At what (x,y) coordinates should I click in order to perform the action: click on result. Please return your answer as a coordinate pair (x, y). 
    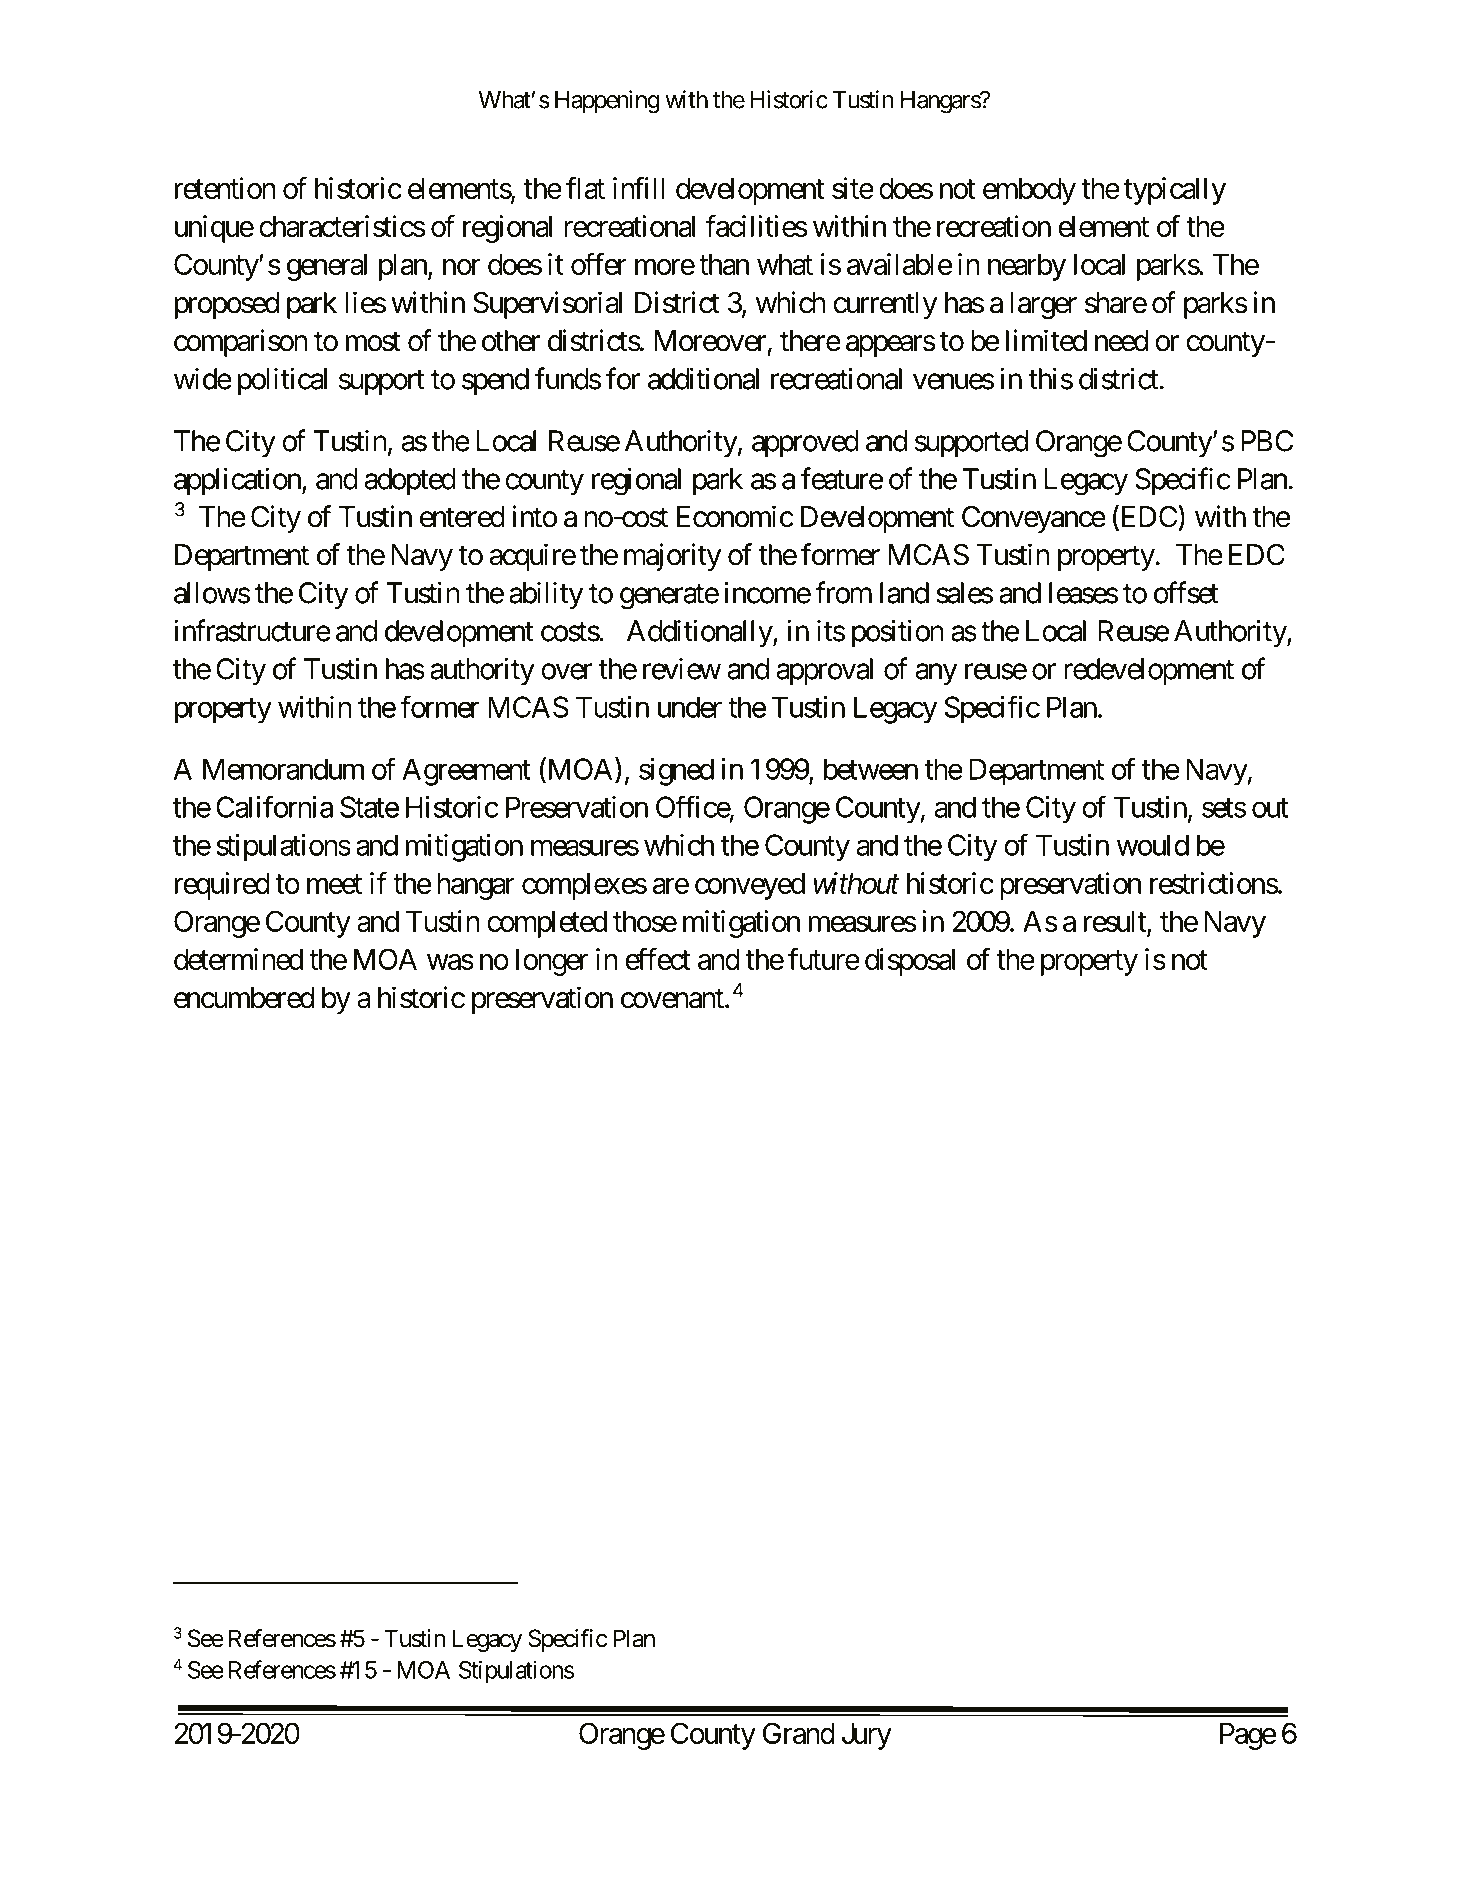
    Looking at the image, I should click on (1116, 922).
